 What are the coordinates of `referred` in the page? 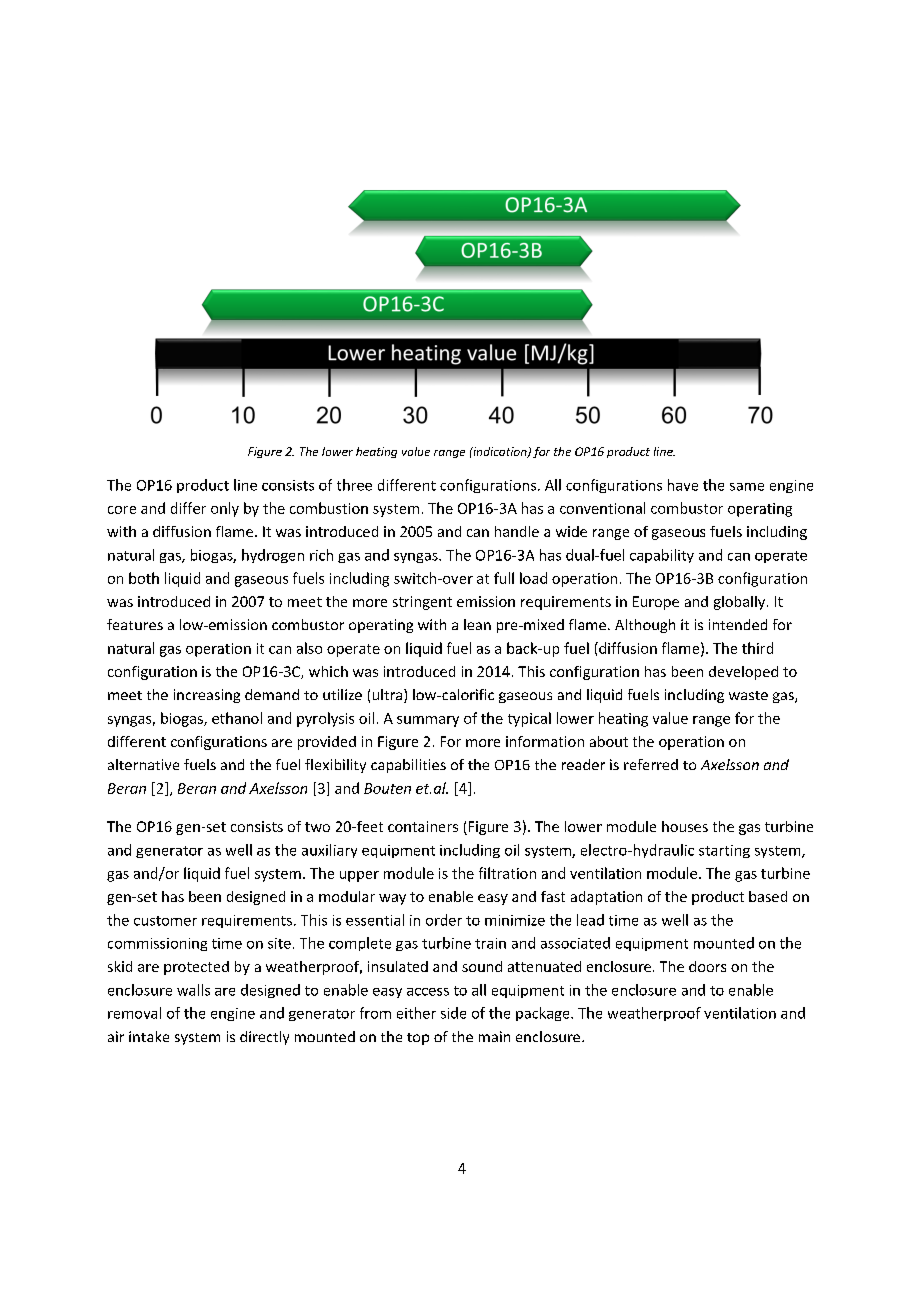 It's located at (651, 764).
